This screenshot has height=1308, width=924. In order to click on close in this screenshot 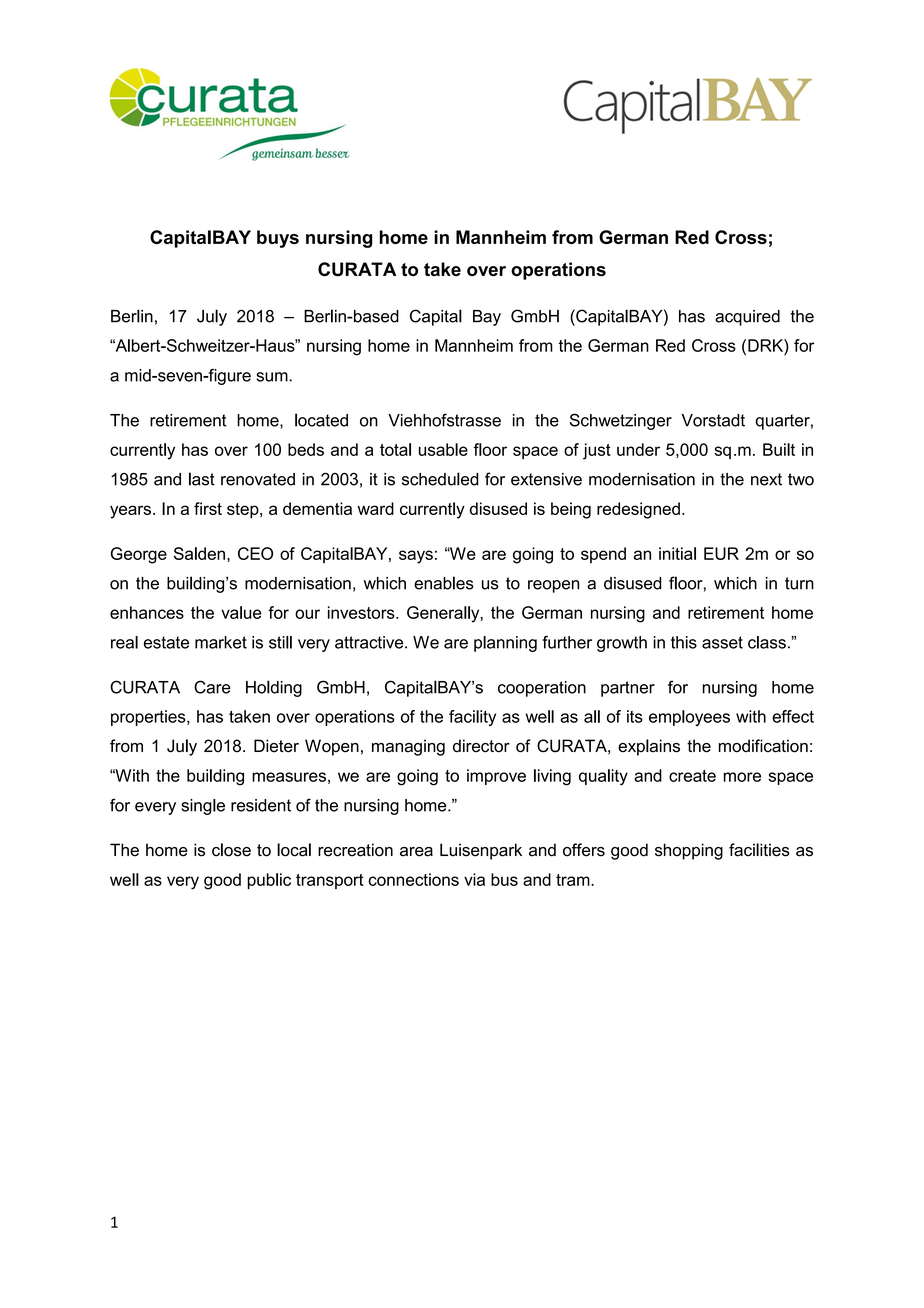, I will do `click(231, 850)`.
